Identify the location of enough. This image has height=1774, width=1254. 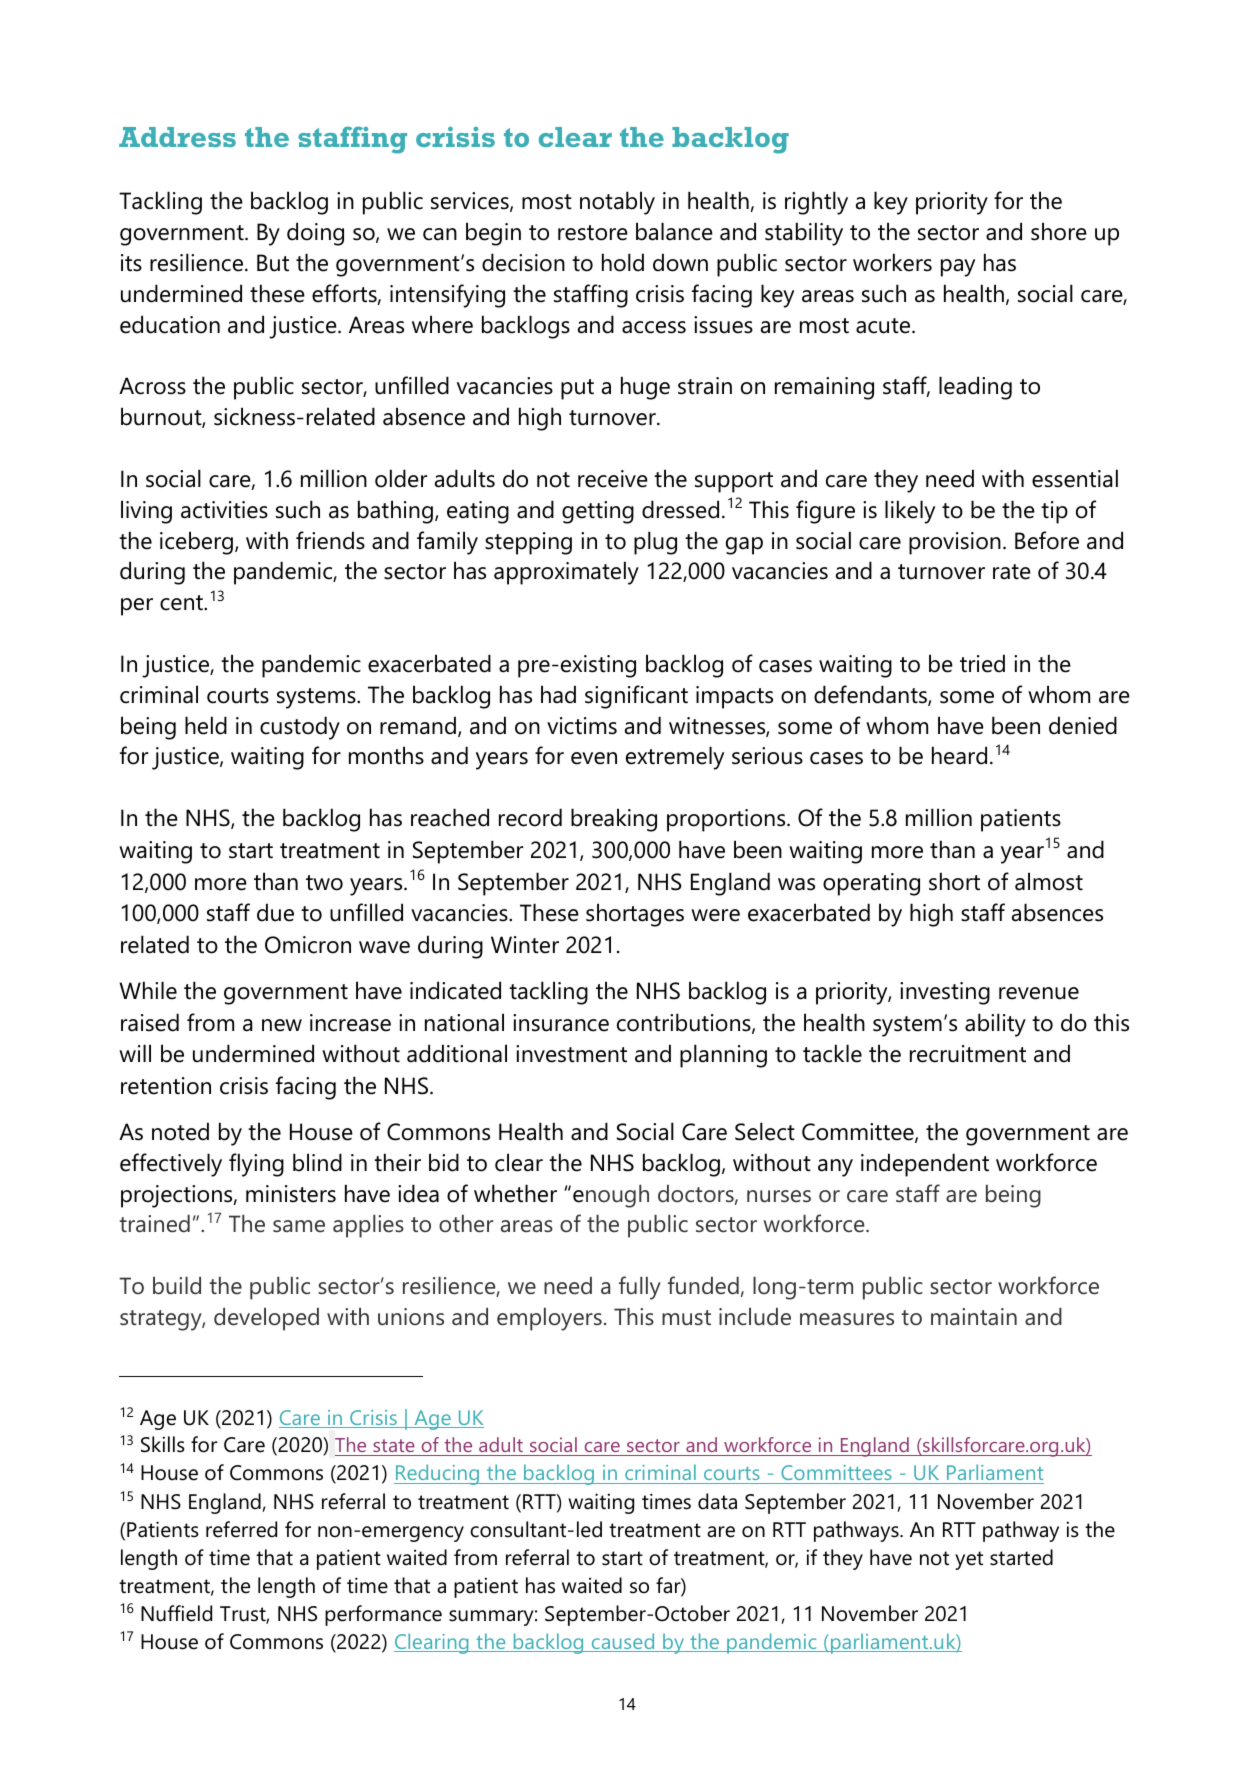
(611, 1196).
